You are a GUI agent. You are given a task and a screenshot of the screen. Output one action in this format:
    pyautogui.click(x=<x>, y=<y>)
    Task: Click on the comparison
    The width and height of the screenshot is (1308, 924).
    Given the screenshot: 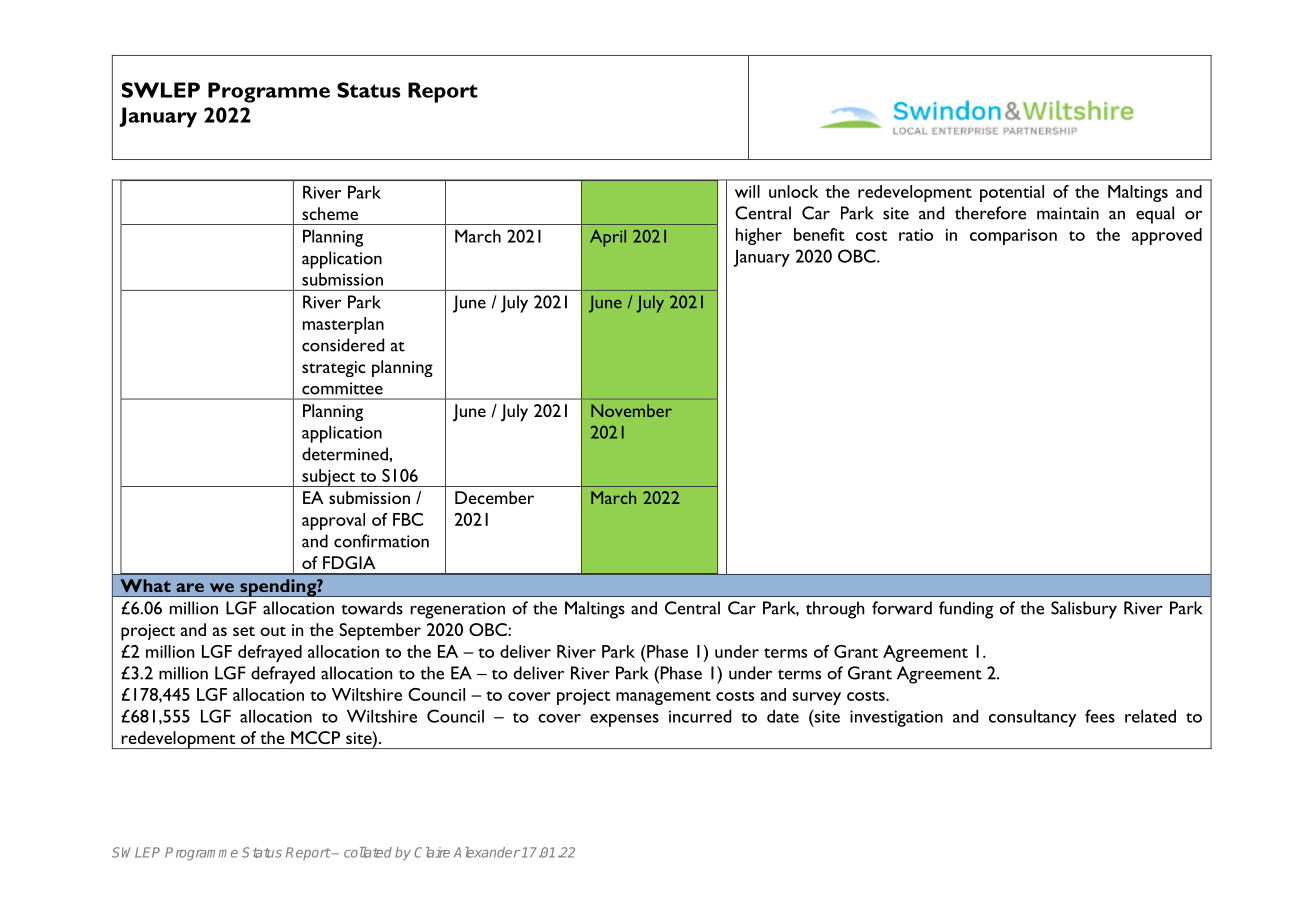 What is the action you would take?
    pyautogui.click(x=1013, y=237)
